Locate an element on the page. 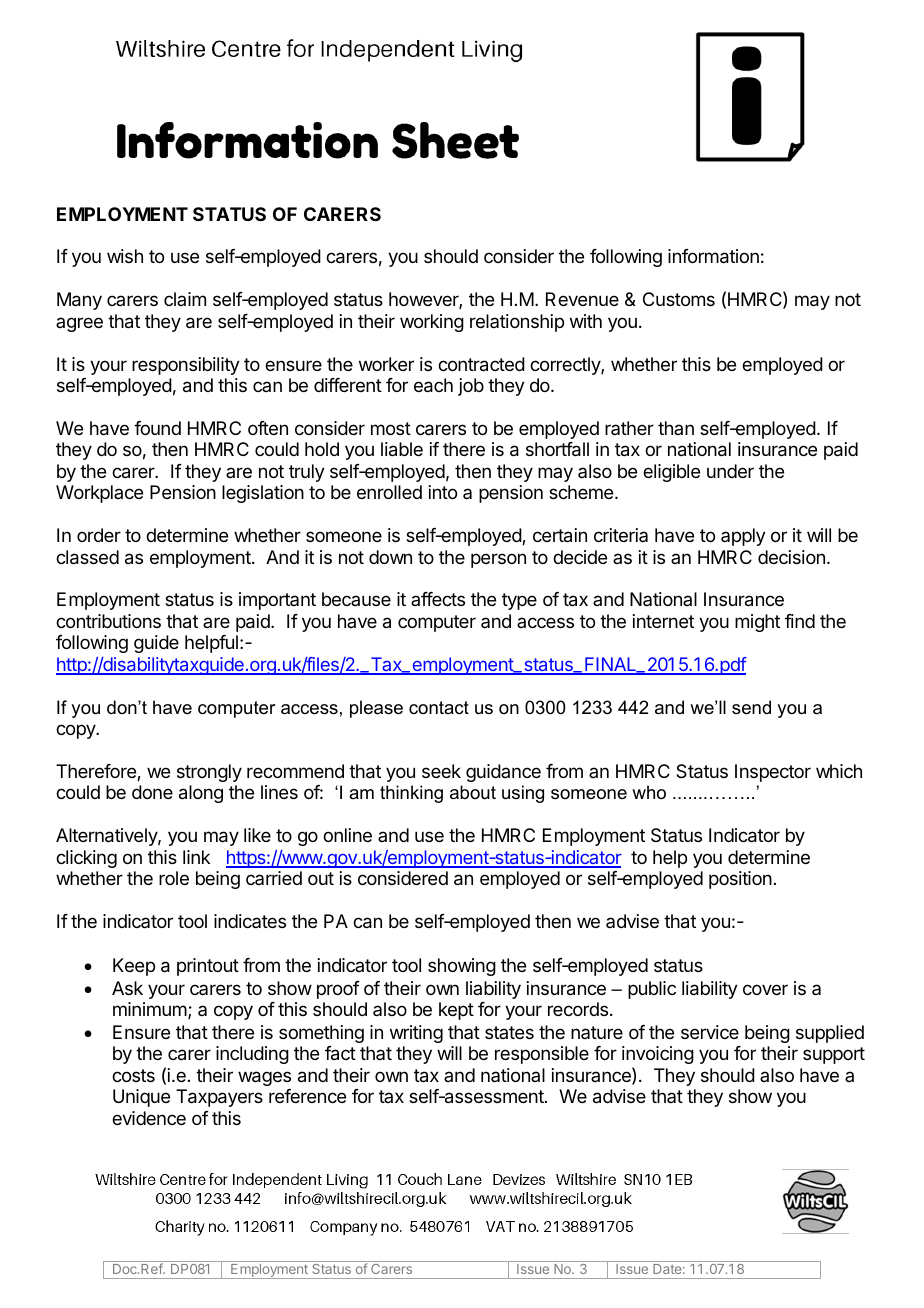  Date is located at coordinates (669, 1269).
